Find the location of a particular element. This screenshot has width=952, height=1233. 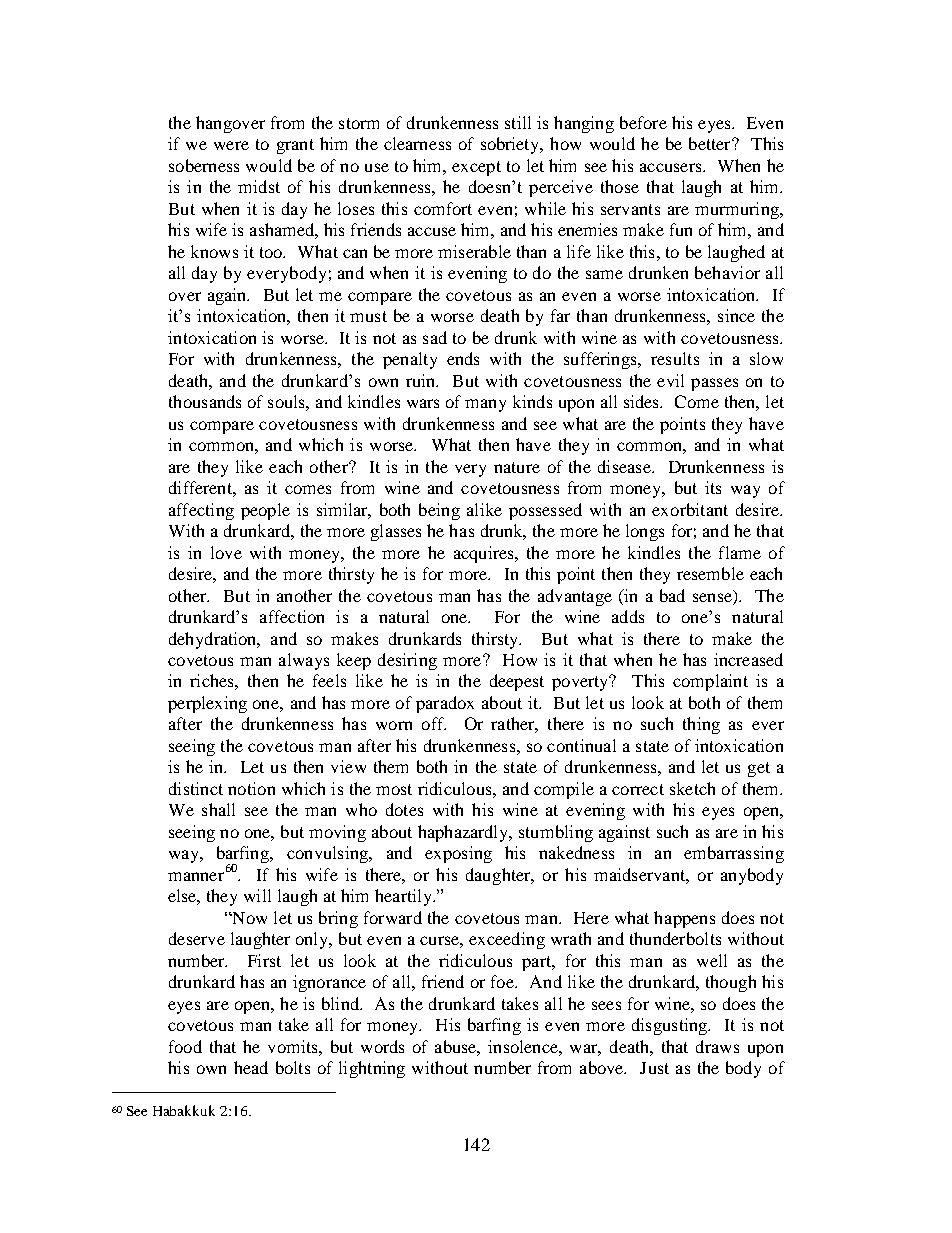

head is located at coordinates (251, 1067).
